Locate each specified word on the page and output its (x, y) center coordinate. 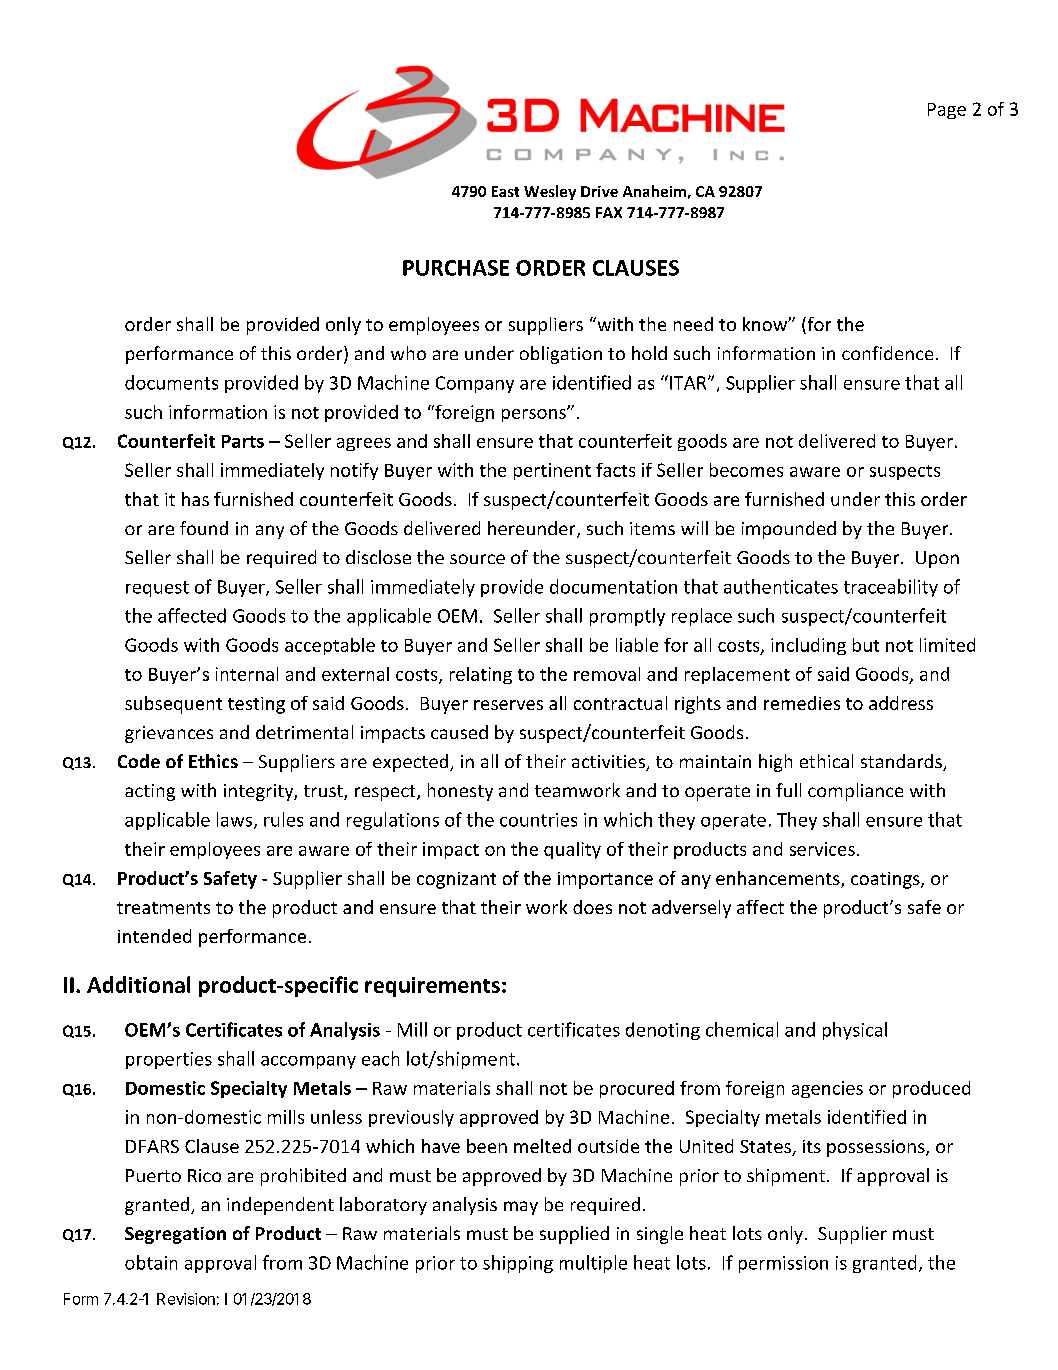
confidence (887, 353)
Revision (186, 1299)
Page (947, 111)
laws (236, 820)
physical (855, 1031)
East (505, 191)
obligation (561, 355)
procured (637, 1089)
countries (538, 820)
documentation (613, 586)
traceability (891, 588)
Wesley (550, 192)
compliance (855, 792)
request (157, 589)
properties (169, 1060)
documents (171, 382)
